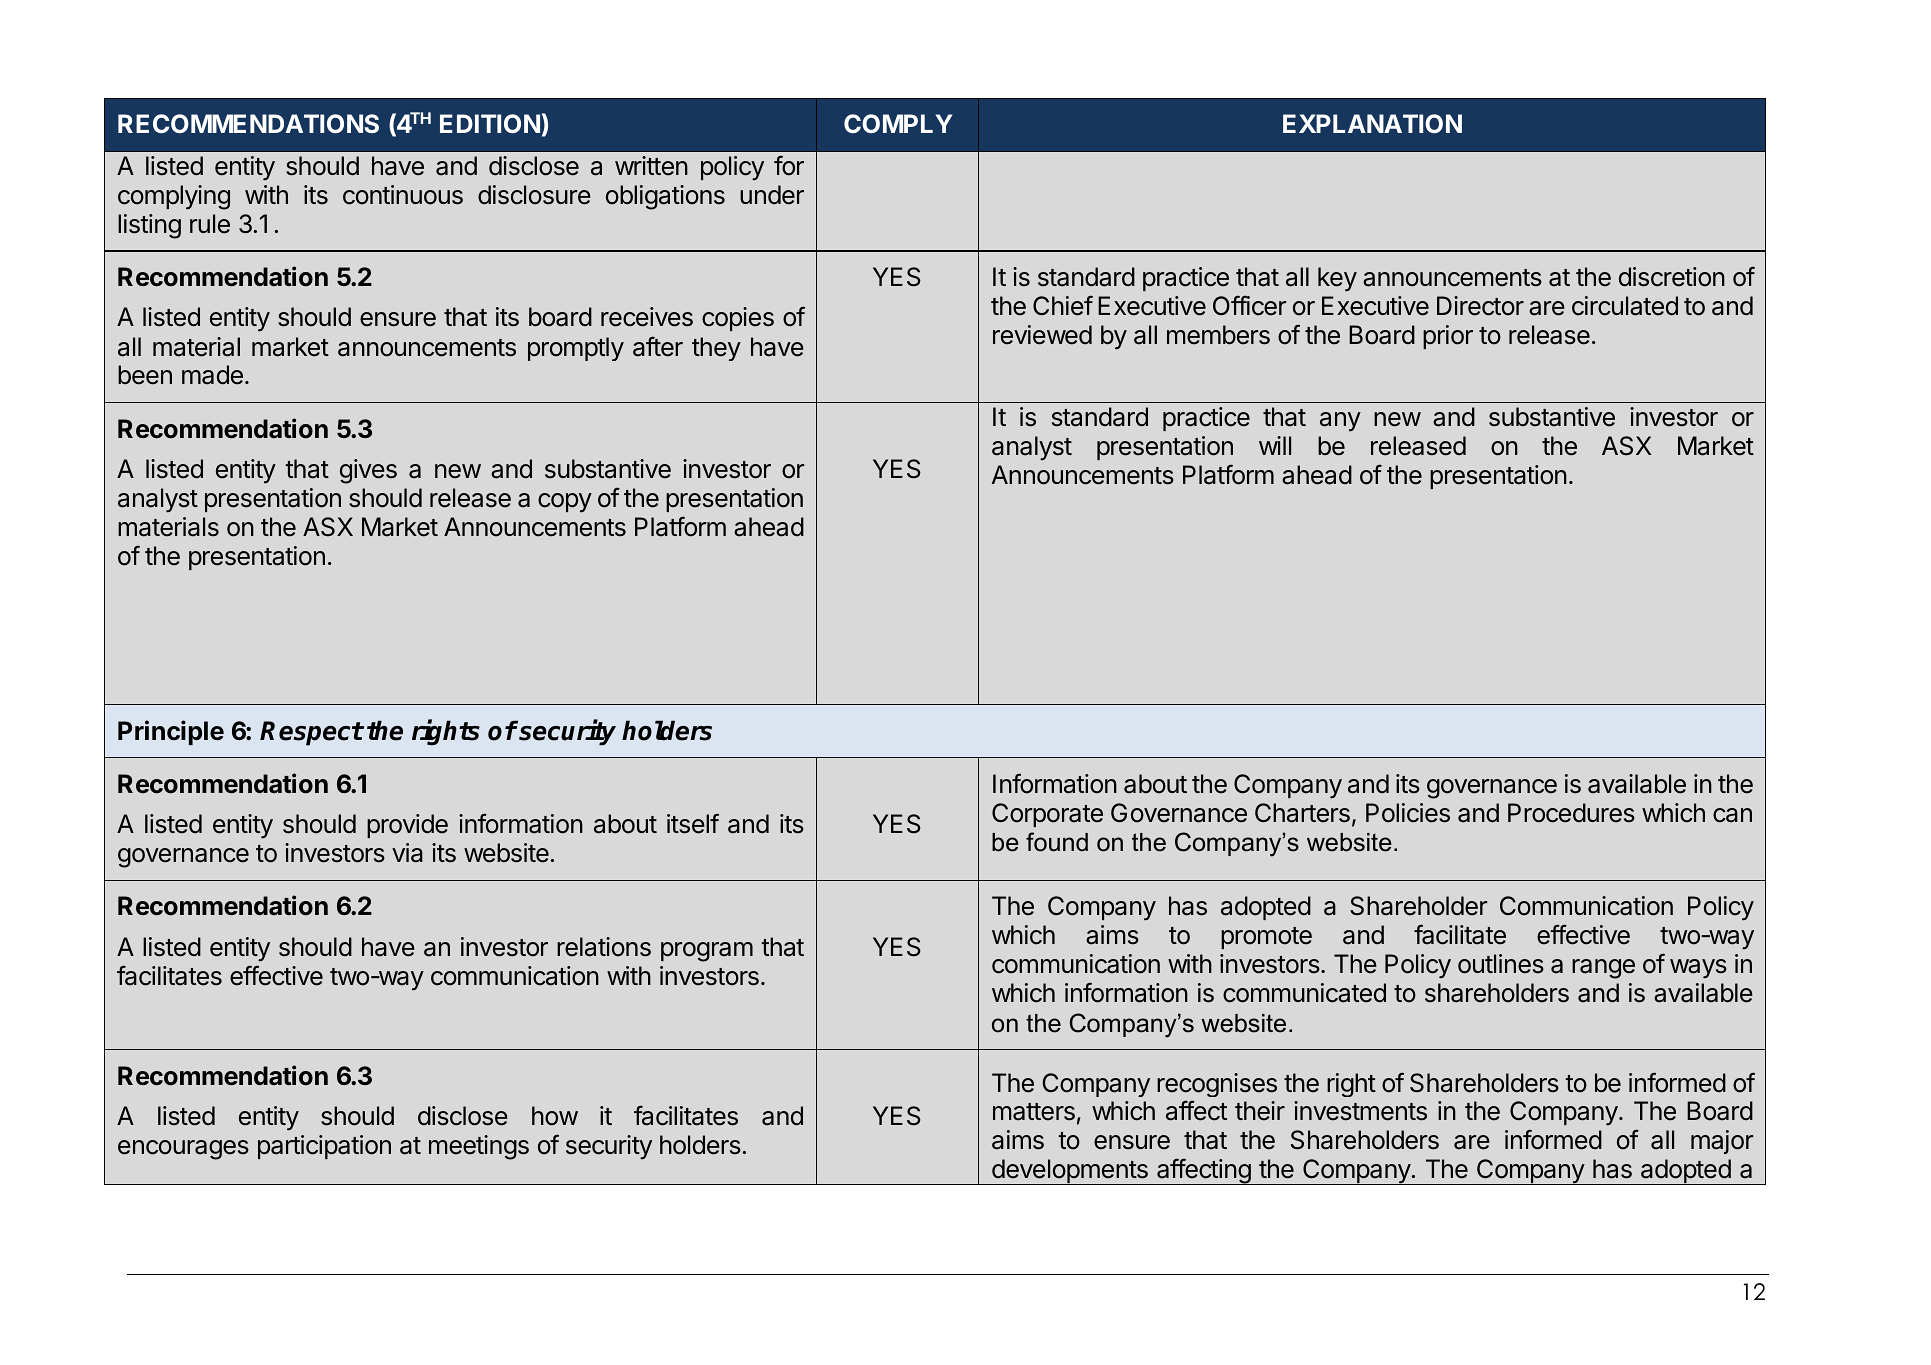 This document has width=1931, height=1365. I want to click on Procedures, so click(1571, 813).
